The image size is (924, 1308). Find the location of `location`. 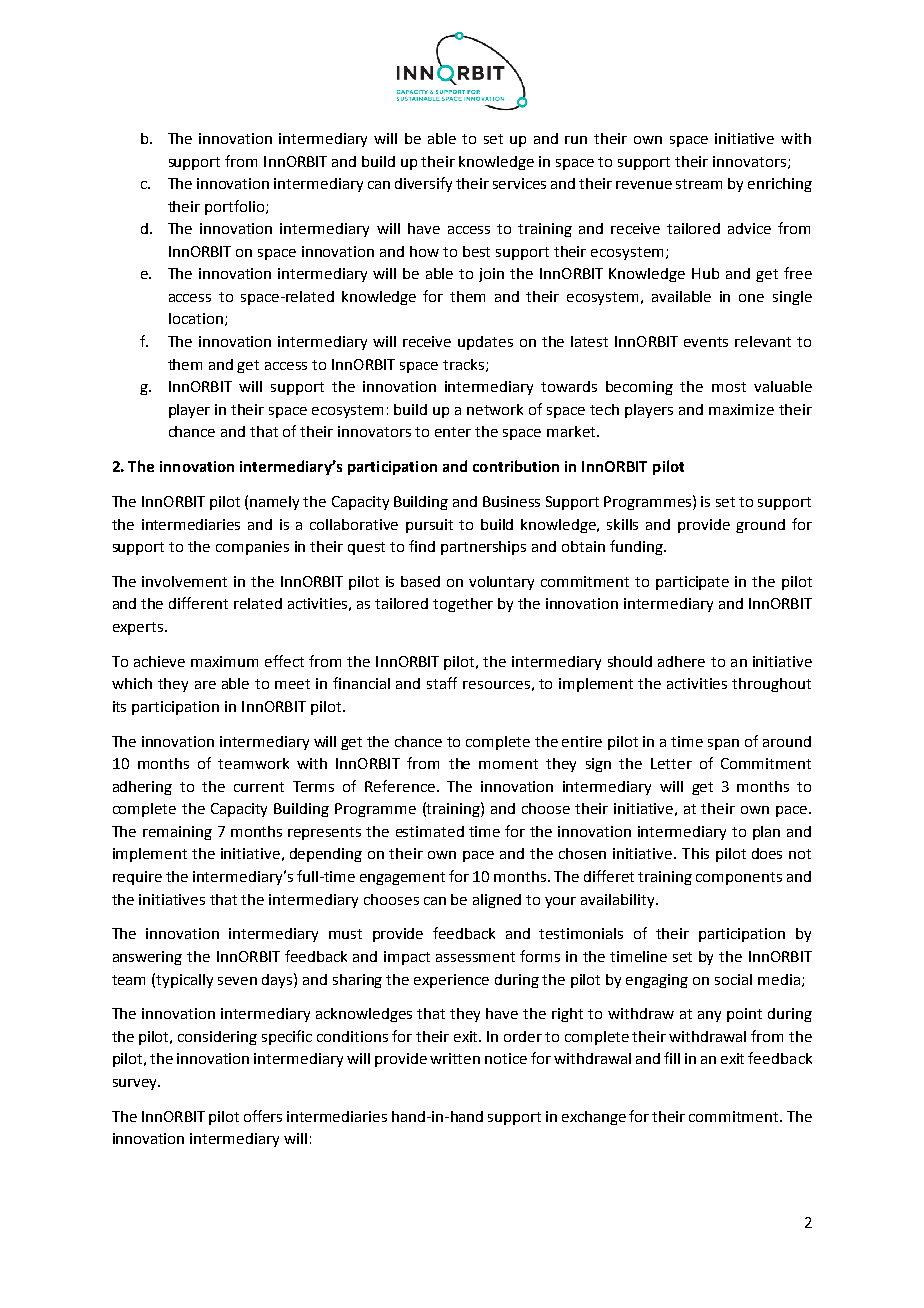

location is located at coordinates (196, 318).
